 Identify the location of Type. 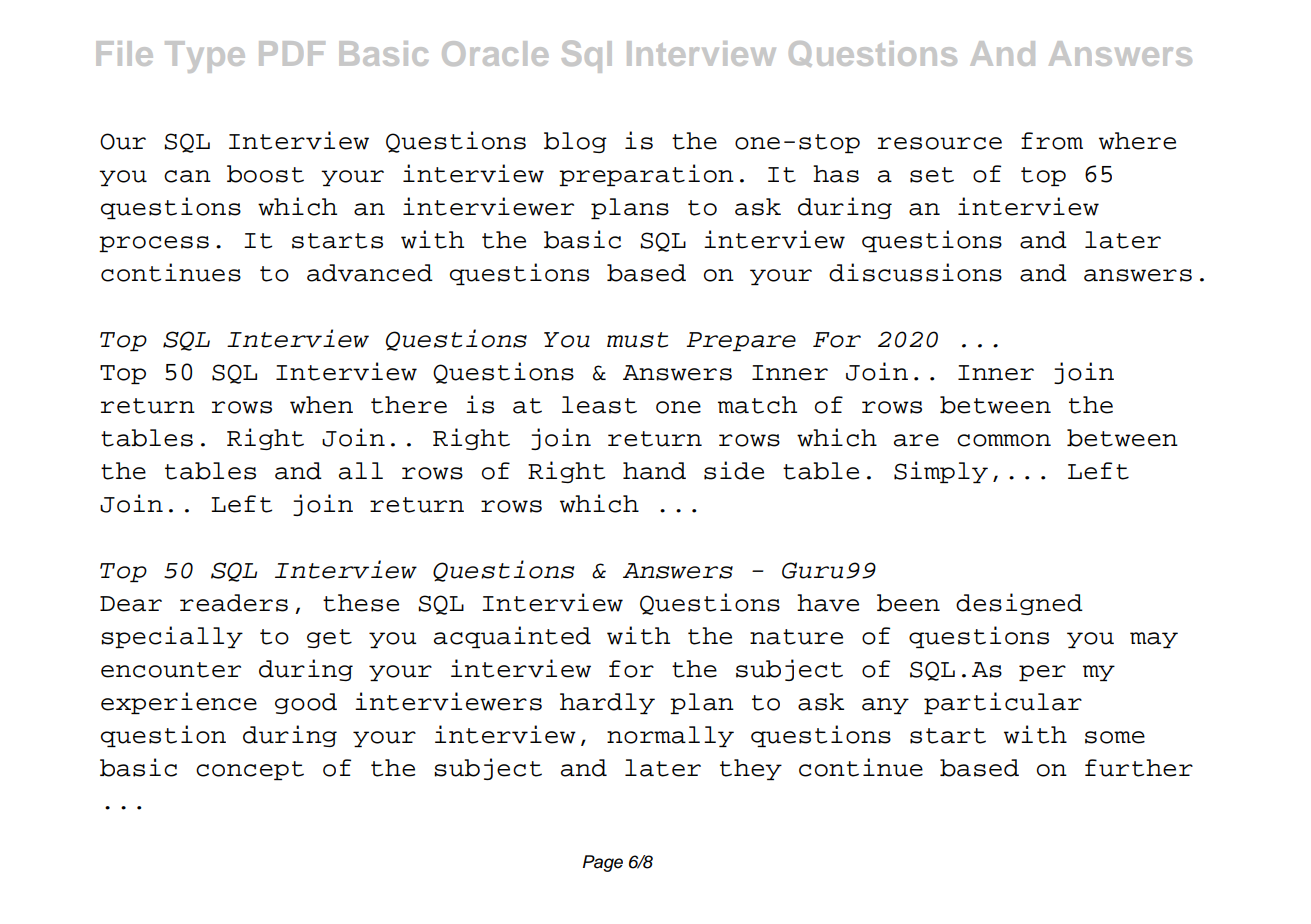
(205, 57).
